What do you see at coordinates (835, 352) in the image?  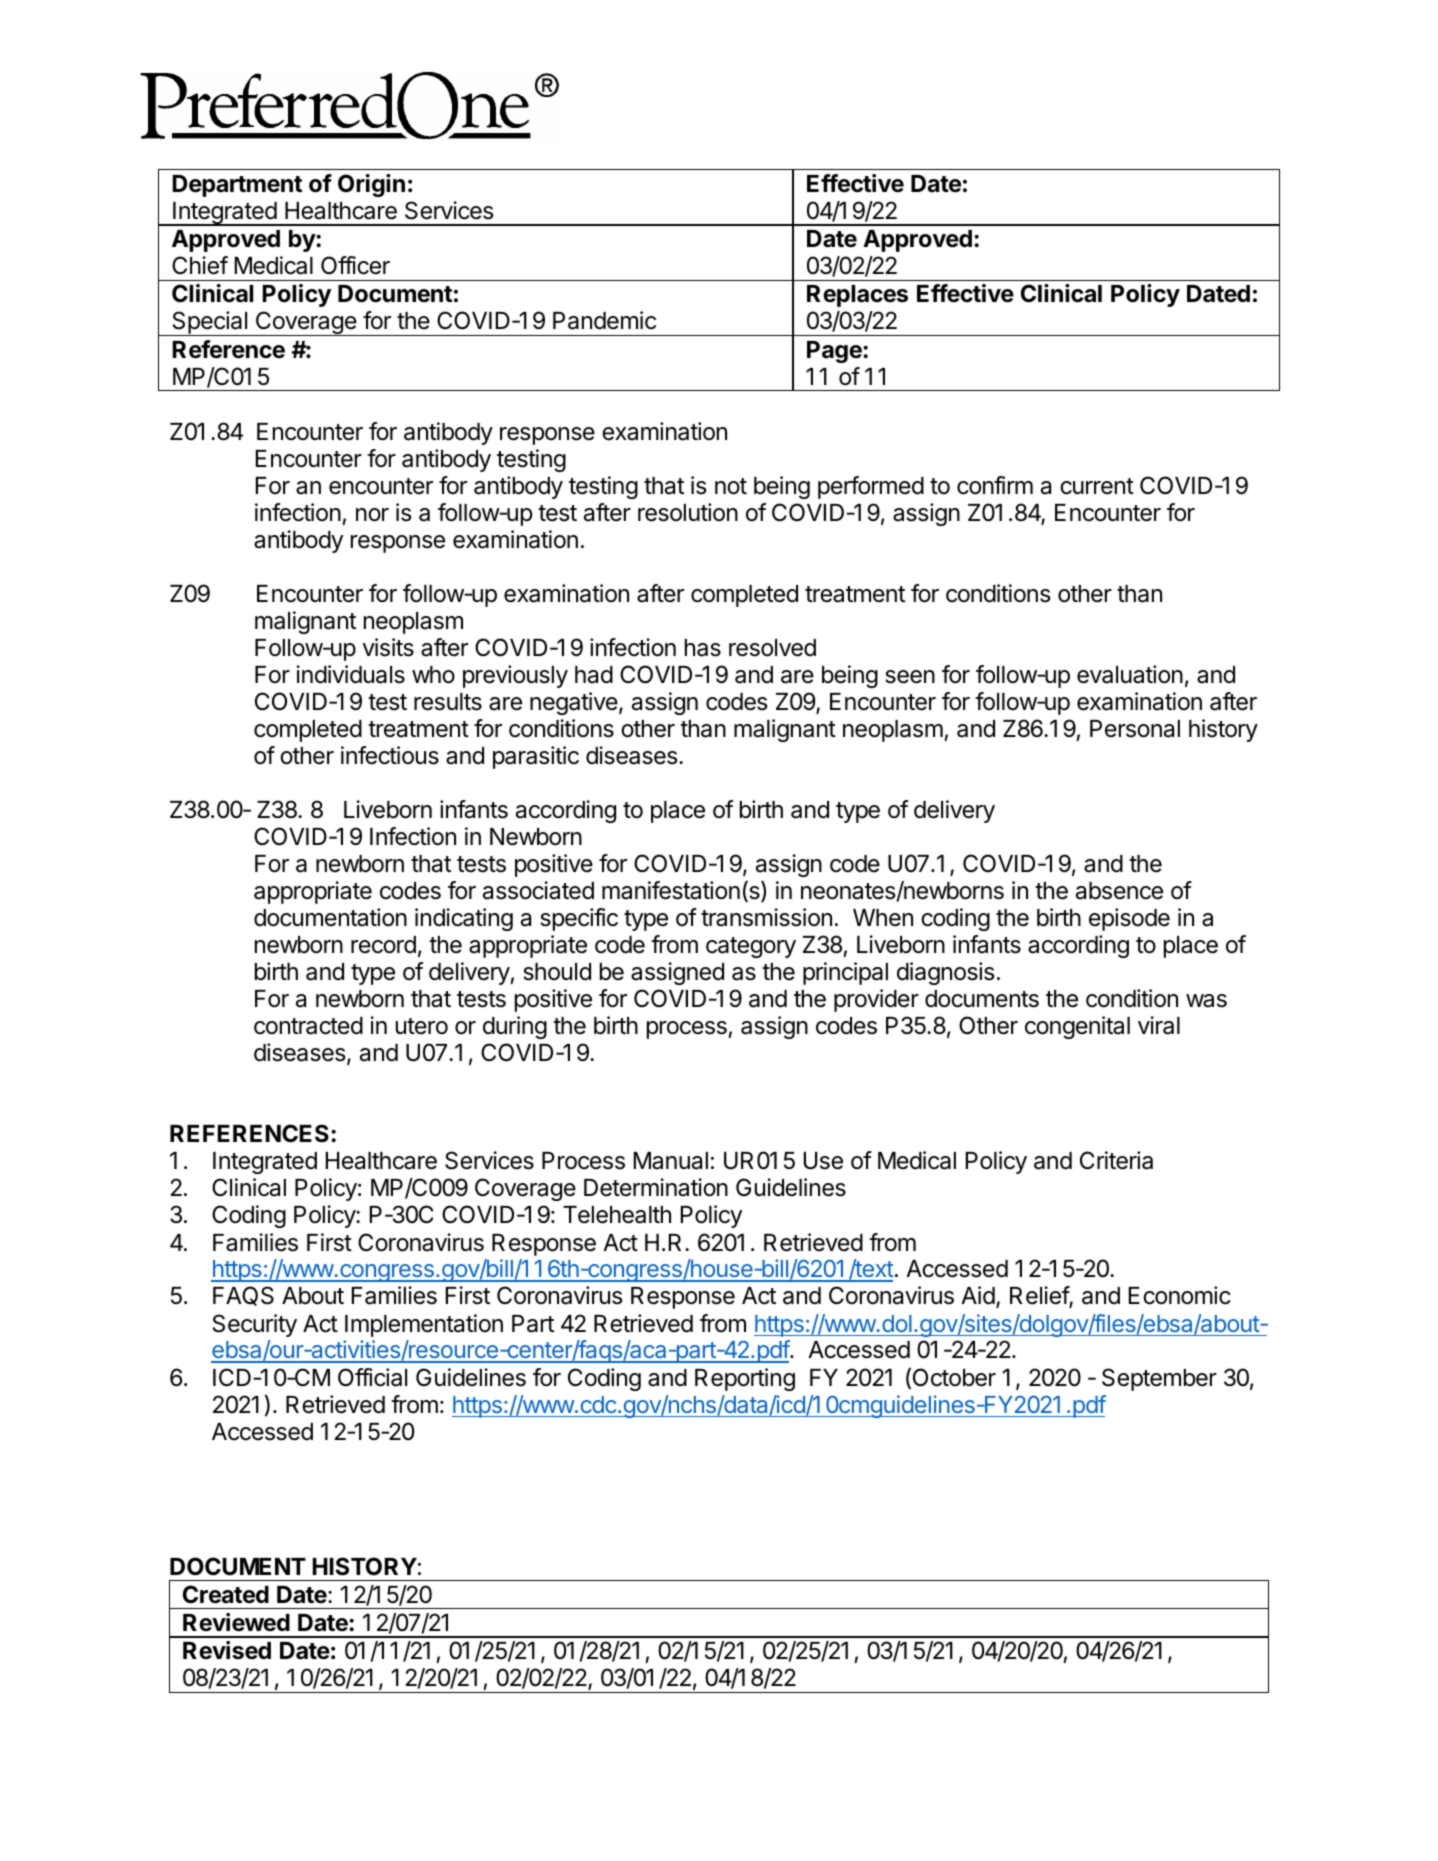 I see `Page` at bounding box center [835, 352].
